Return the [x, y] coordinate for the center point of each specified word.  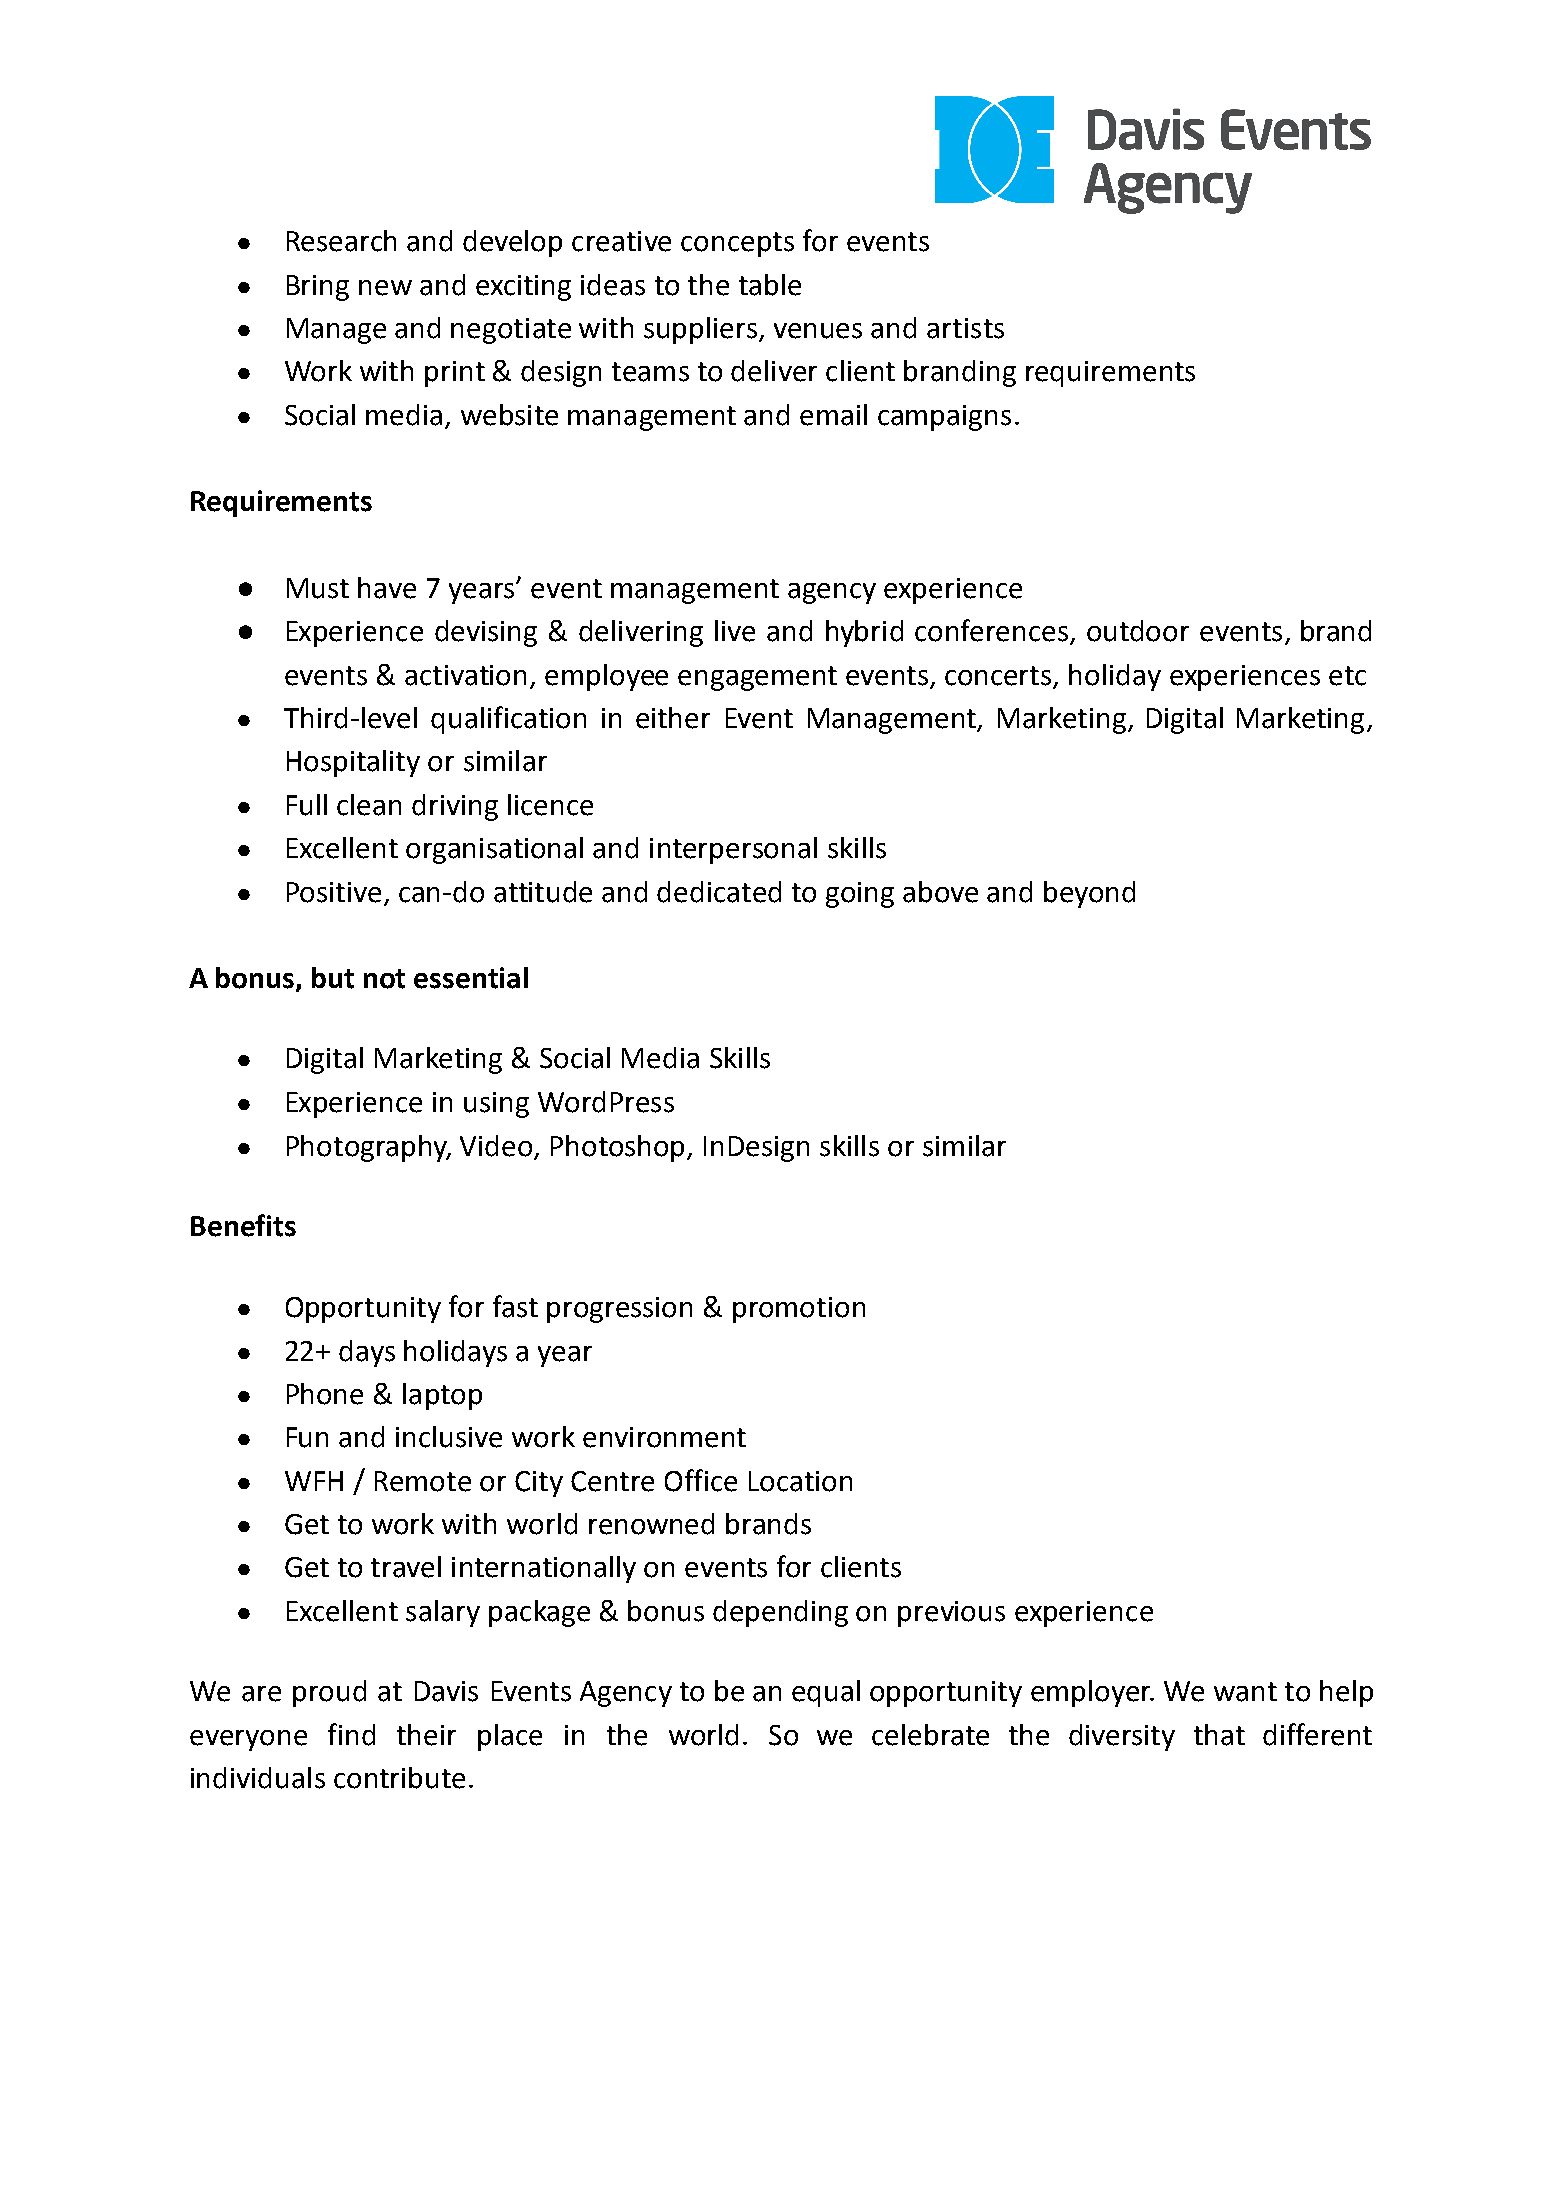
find [351, 1734]
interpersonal [733, 850]
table [770, 285]
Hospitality [353, 763]
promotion [799, 1310]
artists [965, 328]
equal [826, 1693]
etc [1347, 676]
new [385, 288]
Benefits [243, 1225]
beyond [1089, 894]
